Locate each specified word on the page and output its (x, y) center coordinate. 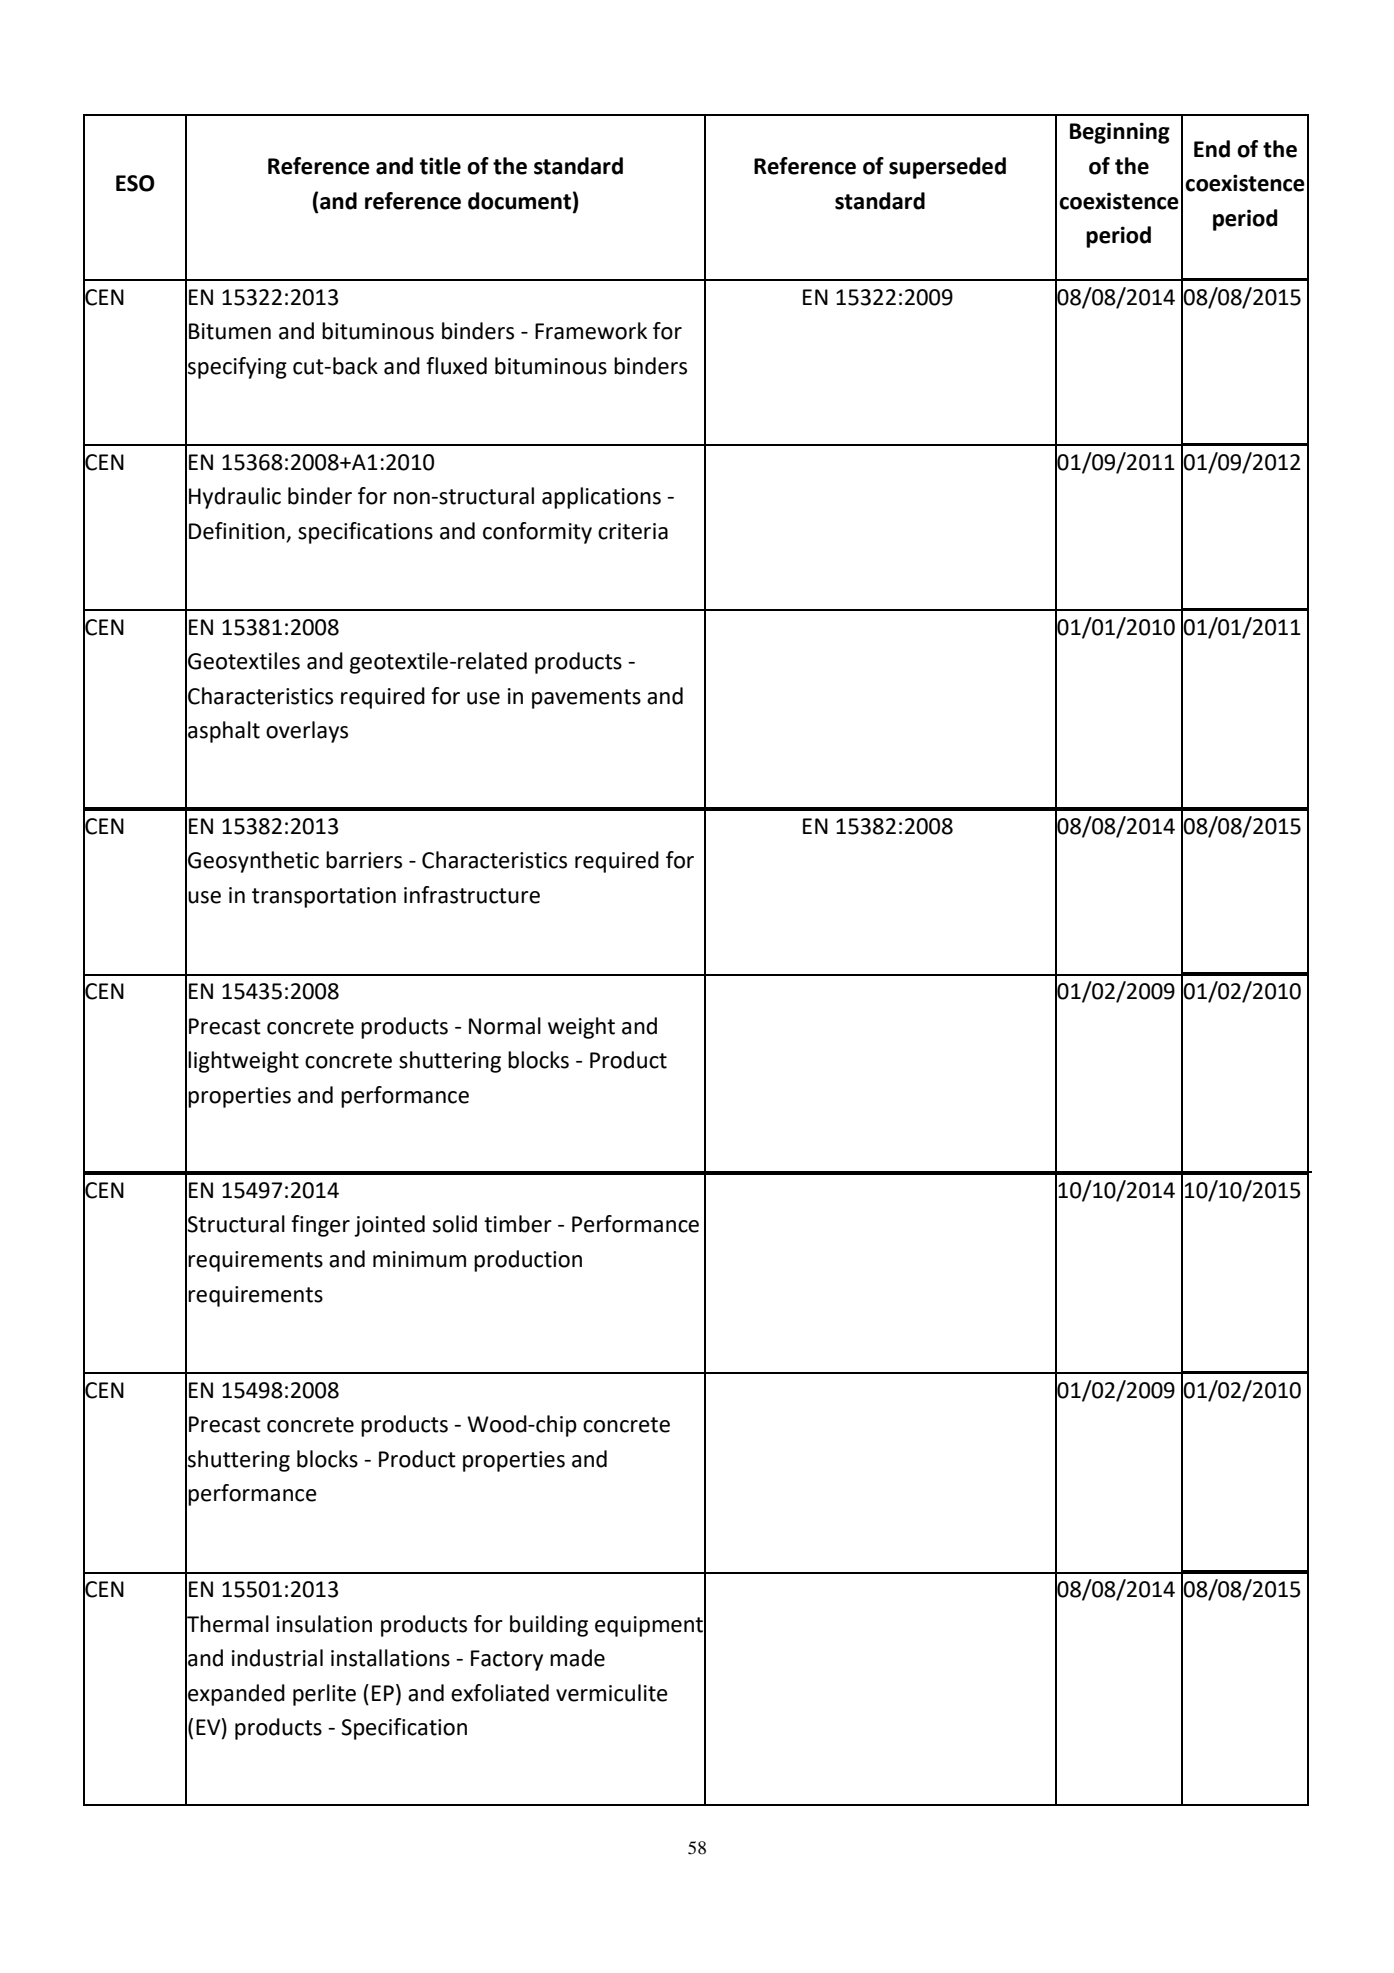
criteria (633, 531)
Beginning (1120, 133)
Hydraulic (235, 498)
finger (320, 1226)
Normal (505, 1026)
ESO (135, 183)
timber (518, 1224)
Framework (591, 331)
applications (601, 498)
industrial (277, 1658)
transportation (324, 897)
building (549, 1626)
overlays (307, 732)
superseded (947, 168)
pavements (586, 699)
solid (455, 1224)
